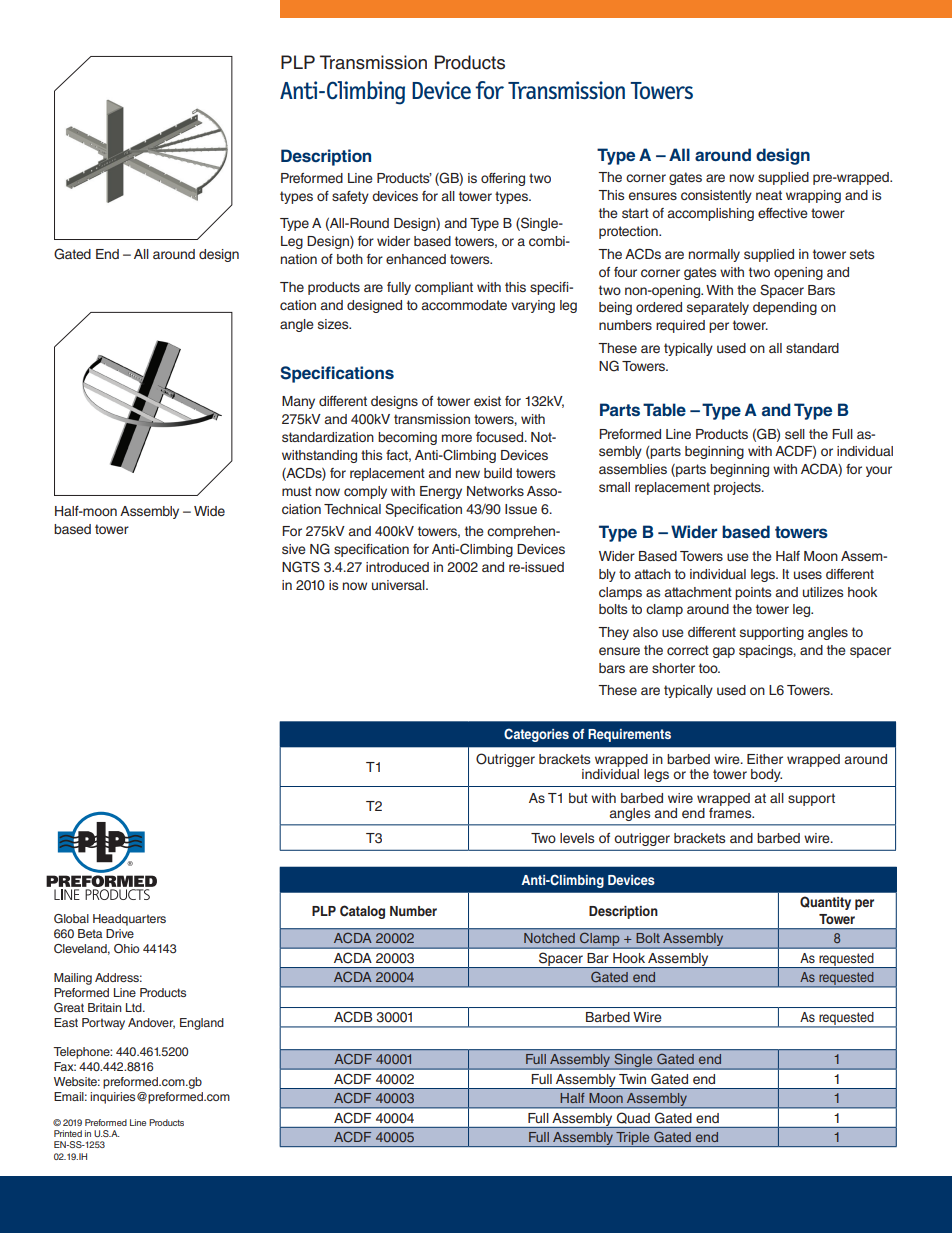 The width and height of the screenshot is (952, 1233). Describe the element at coordinates (536, 735) in the screenshot. I see `Categories` at that location.
